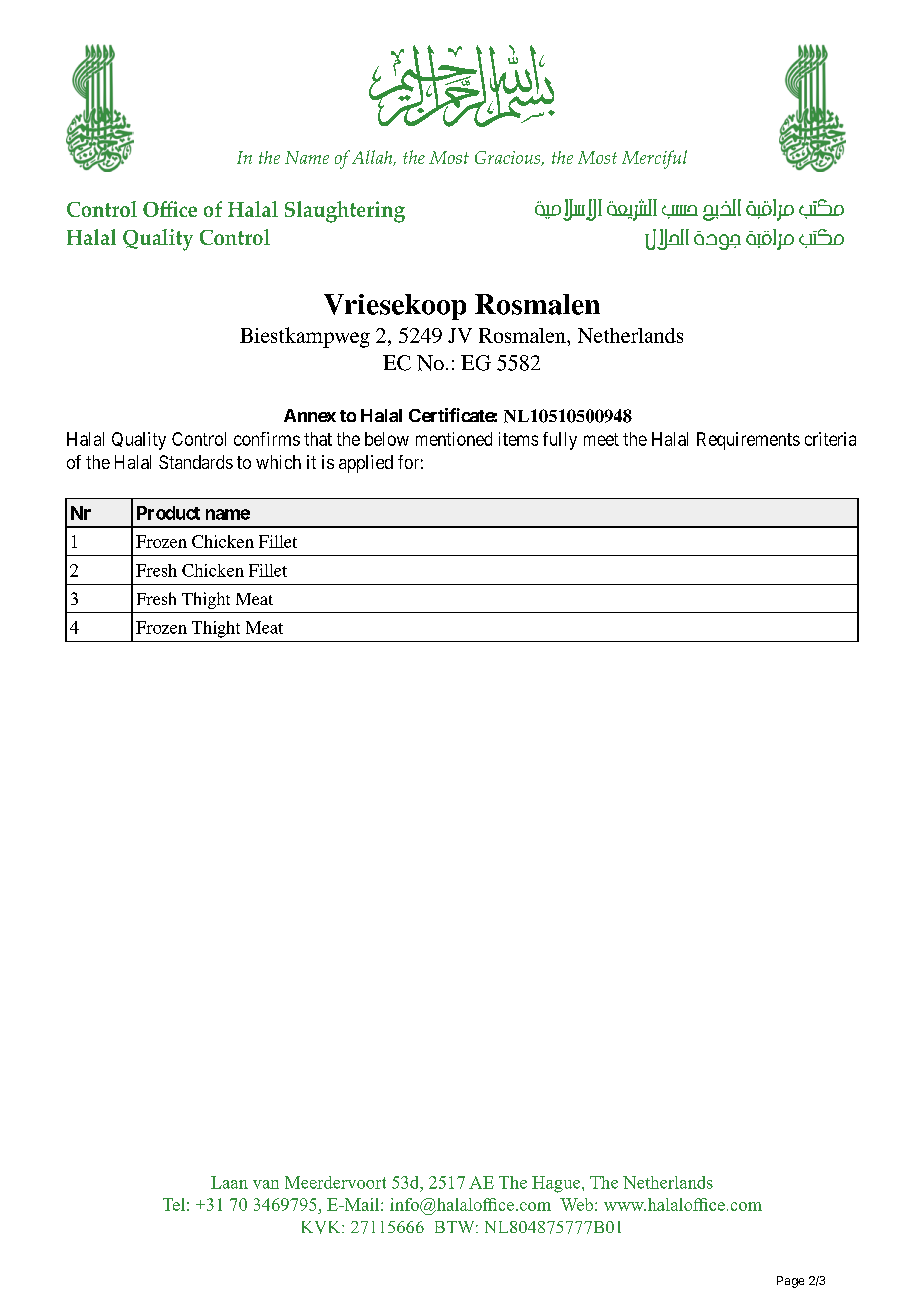 The height and width of the image is (1308, 924). What do you see at coordinates (557, 1184) in the image?
I see `Hague` at bounding box center [557, 1184].
